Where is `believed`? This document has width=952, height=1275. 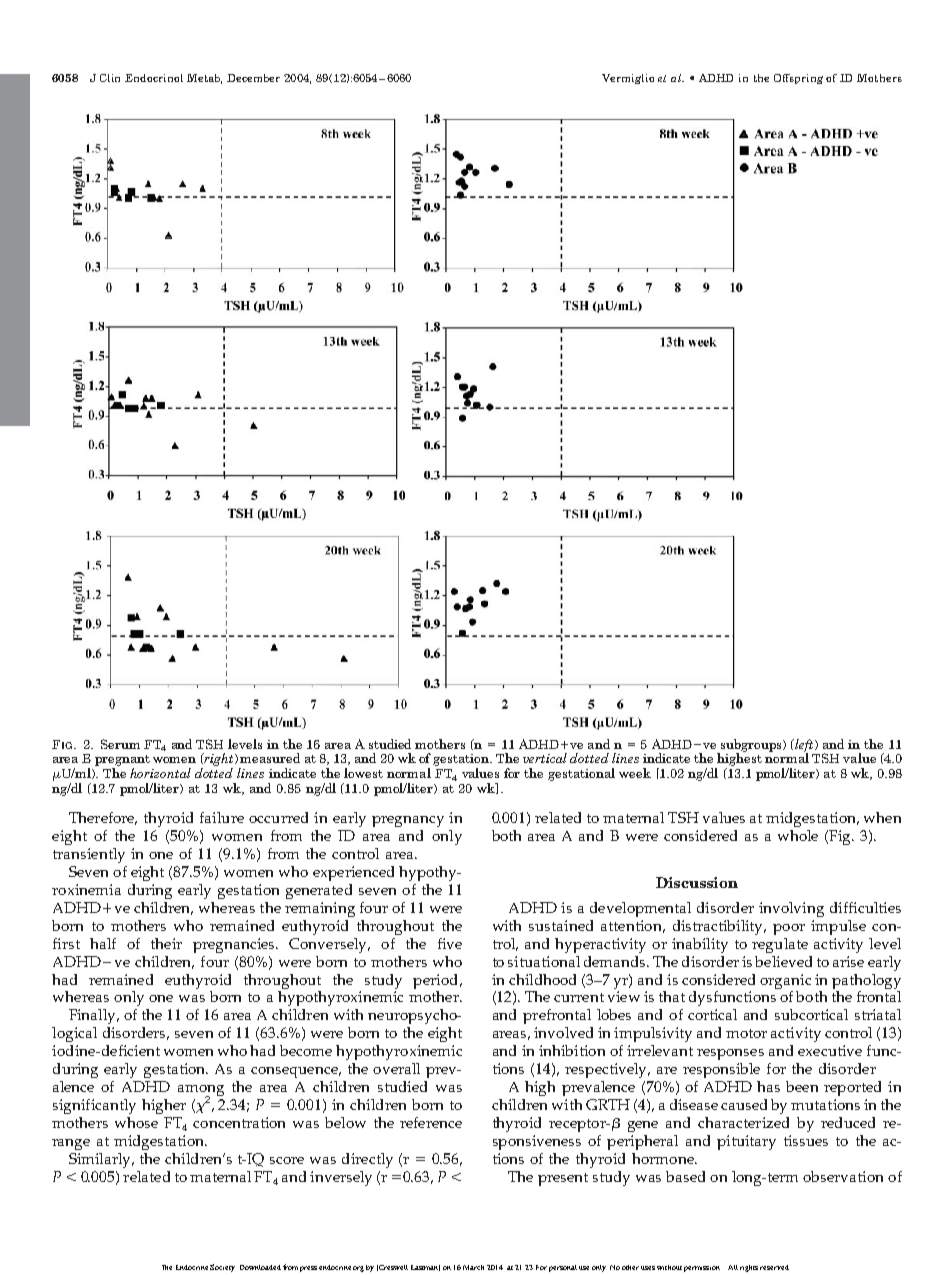
believed is located at coordinates (783, 961).
